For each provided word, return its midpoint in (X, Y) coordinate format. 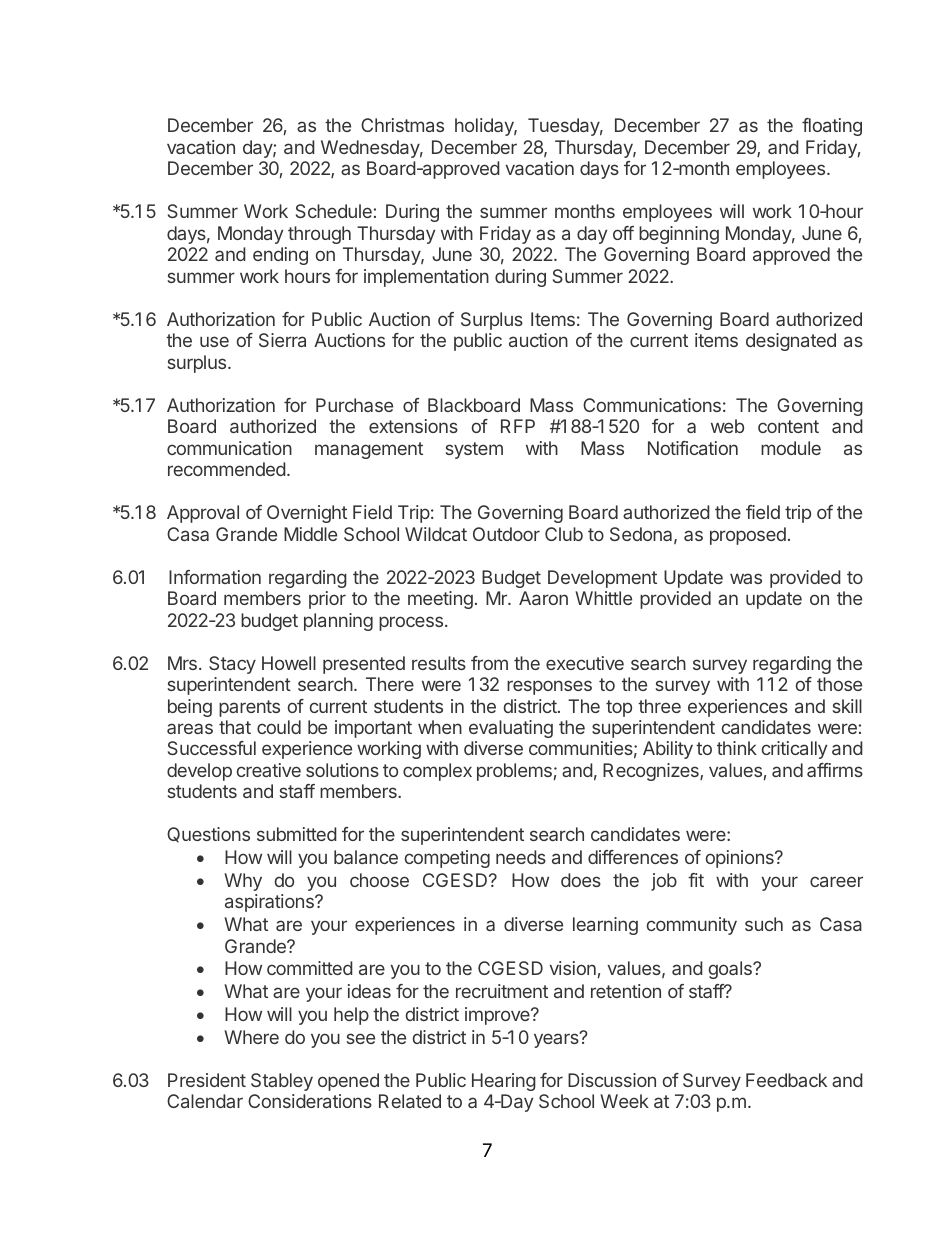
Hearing (504, 1082)
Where (251, 1037)
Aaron (543, 598)
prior (327, 600)
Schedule (334, 211)
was (746, 578)
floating (832, 127)
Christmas (402, 125)
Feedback (786, 1080)
